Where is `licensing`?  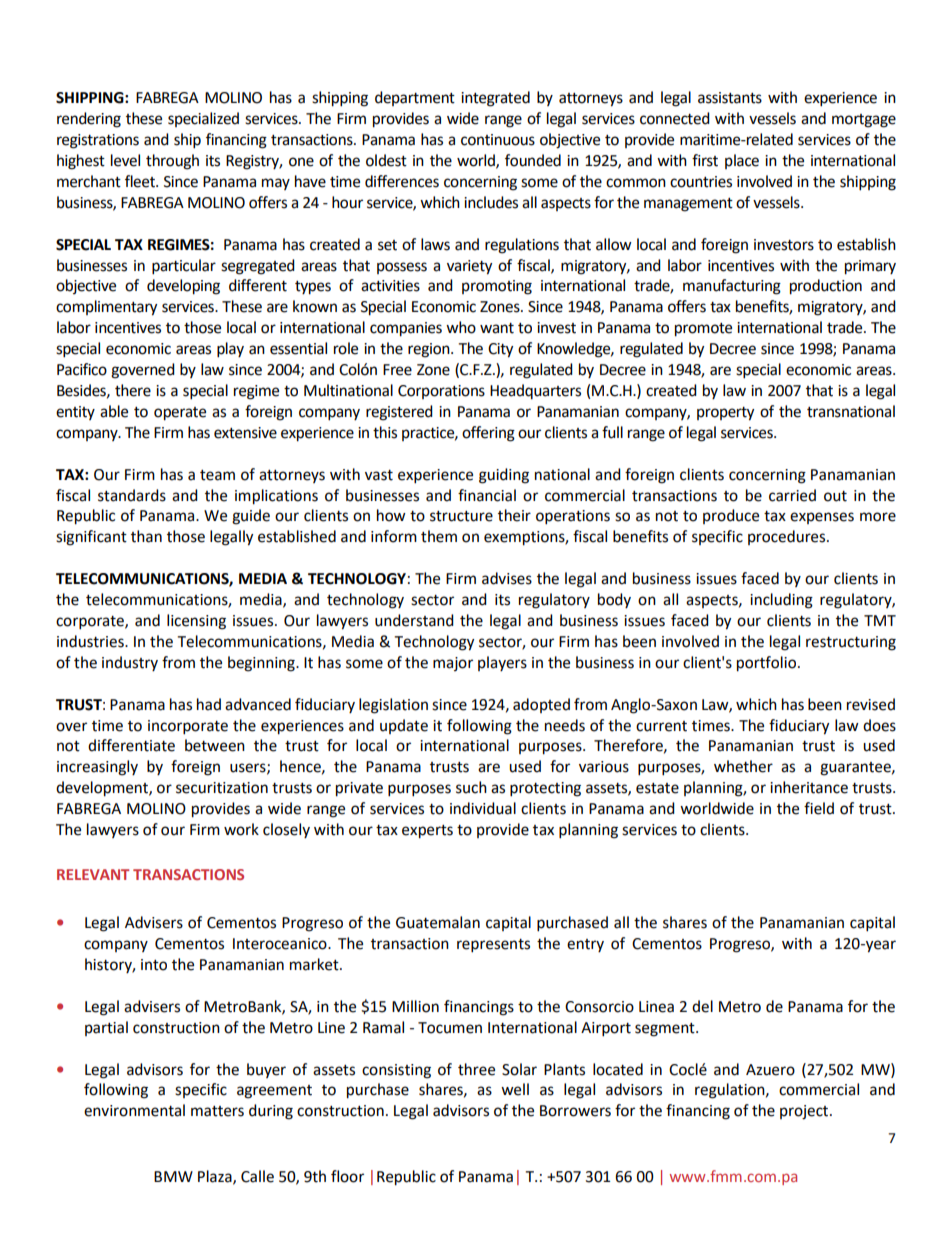
licensing is located at coordinates (196, 622).
